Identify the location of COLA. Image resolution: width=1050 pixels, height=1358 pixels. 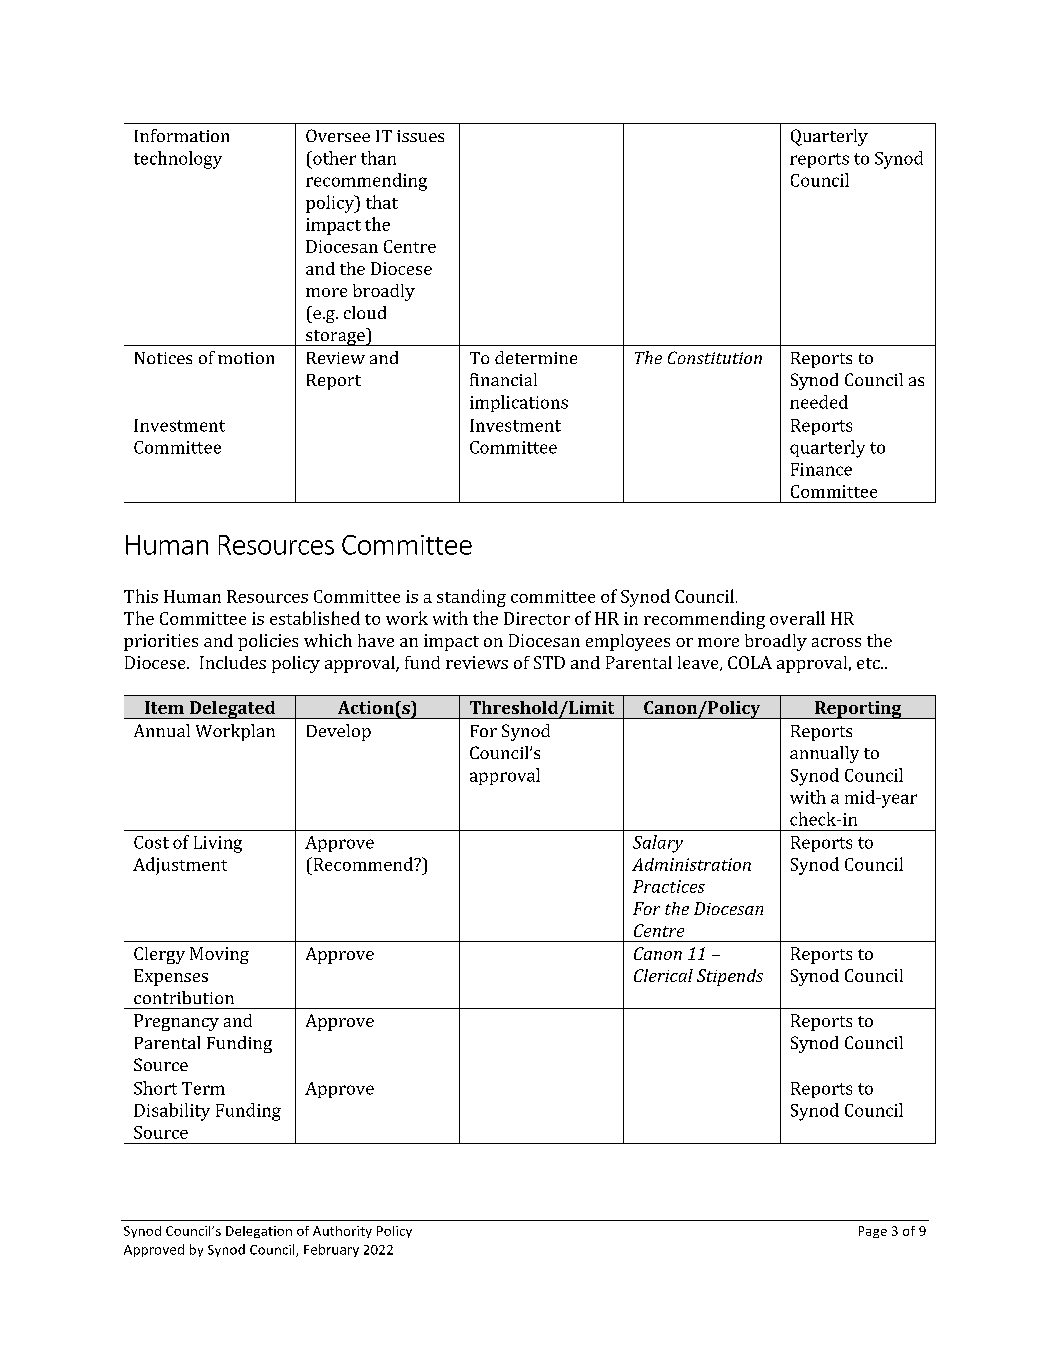
(750, 662).
